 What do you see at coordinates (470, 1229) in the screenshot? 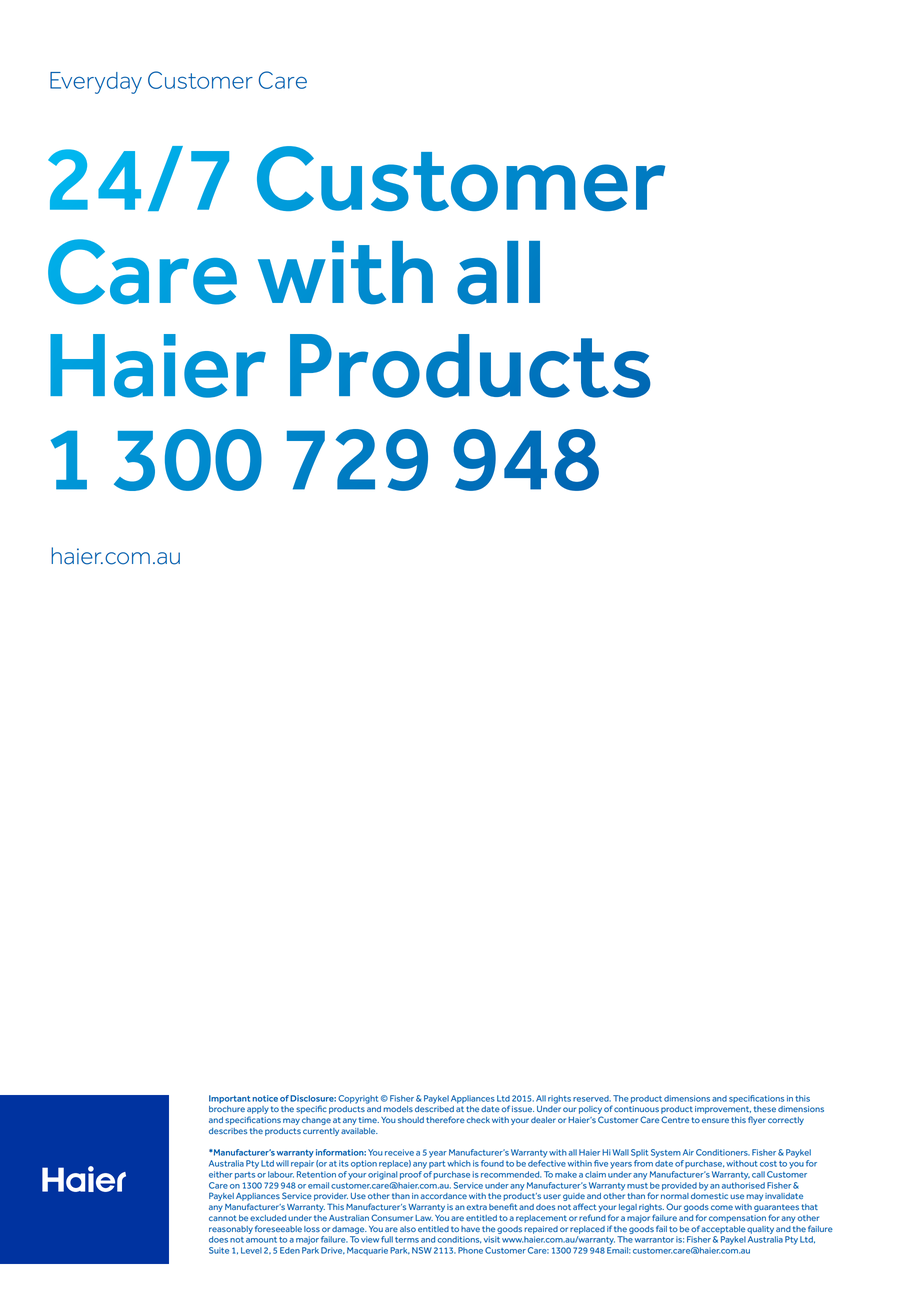
I see `have` at bounding box center [470, 1229].
